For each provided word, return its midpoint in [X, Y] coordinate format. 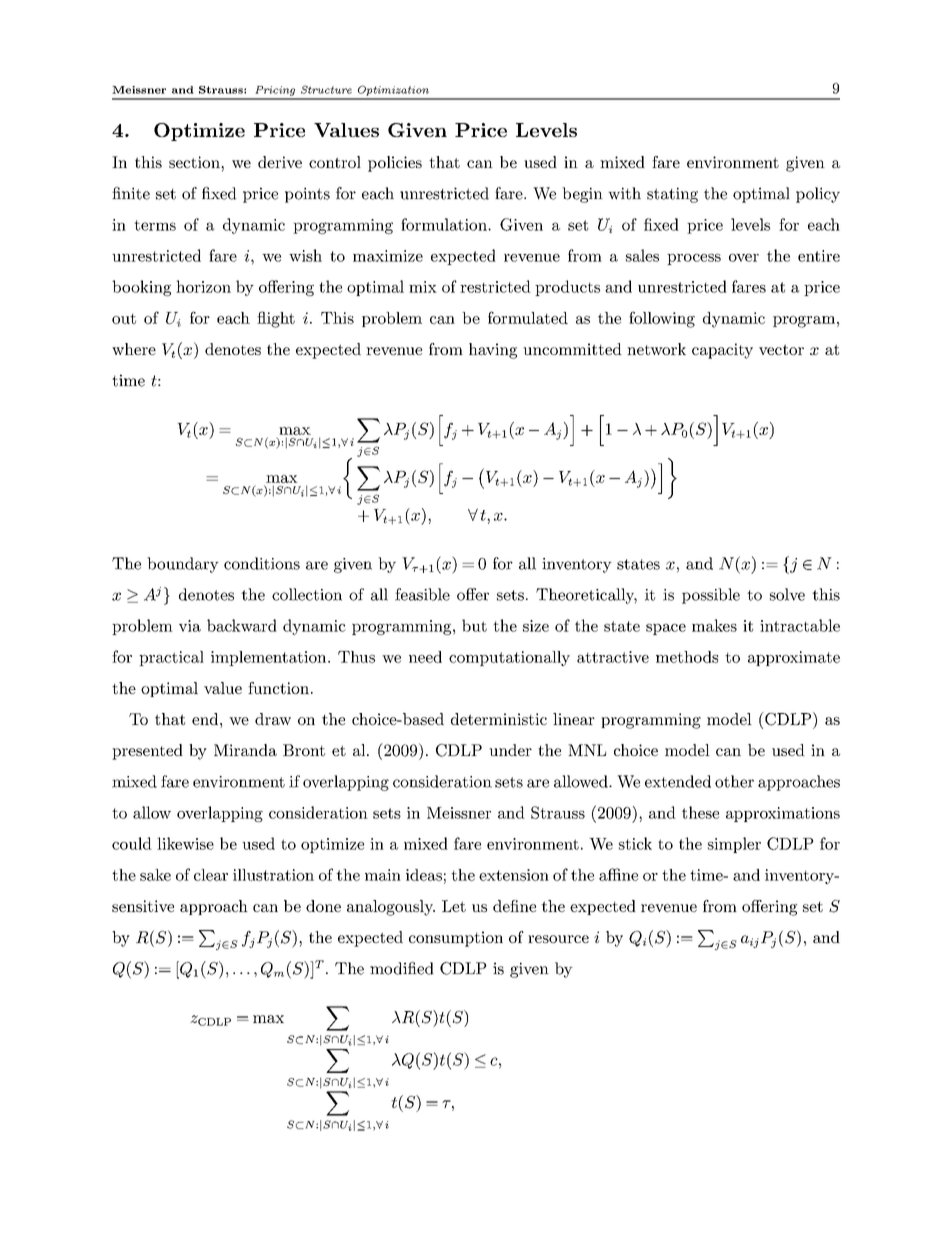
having [493, 351]
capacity [722, 351]
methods [687, 657]
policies [395, 164]
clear [211, 875]
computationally [509, 658]
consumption [456, 939]
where [134, 349]
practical [171, 658]
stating [672, 195]
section [195, 162]
